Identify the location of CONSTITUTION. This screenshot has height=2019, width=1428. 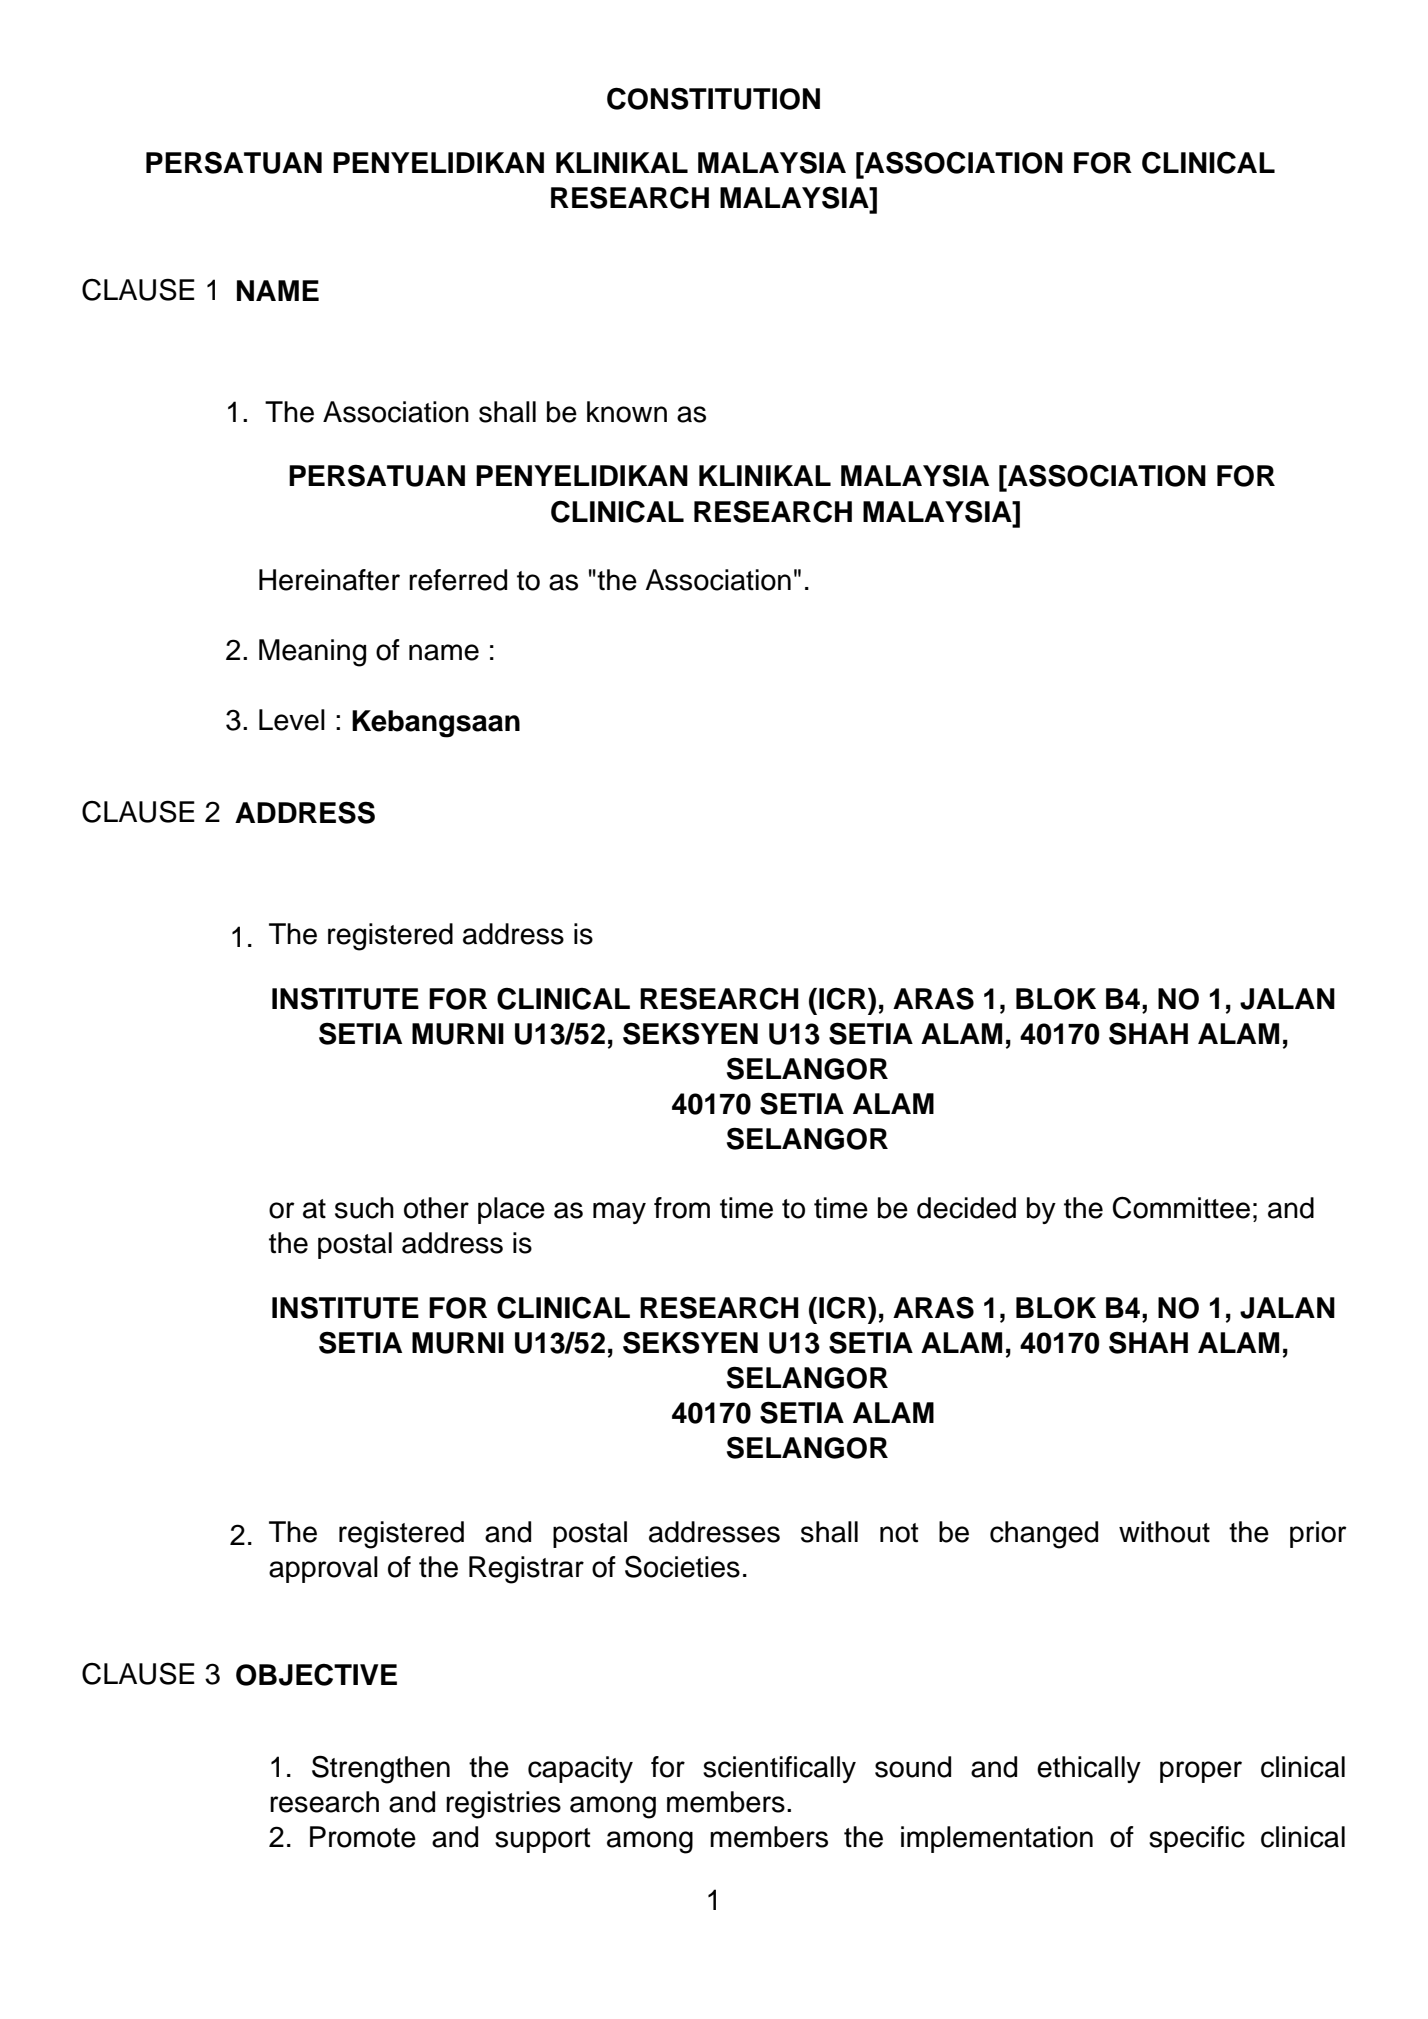
(713, 98).
